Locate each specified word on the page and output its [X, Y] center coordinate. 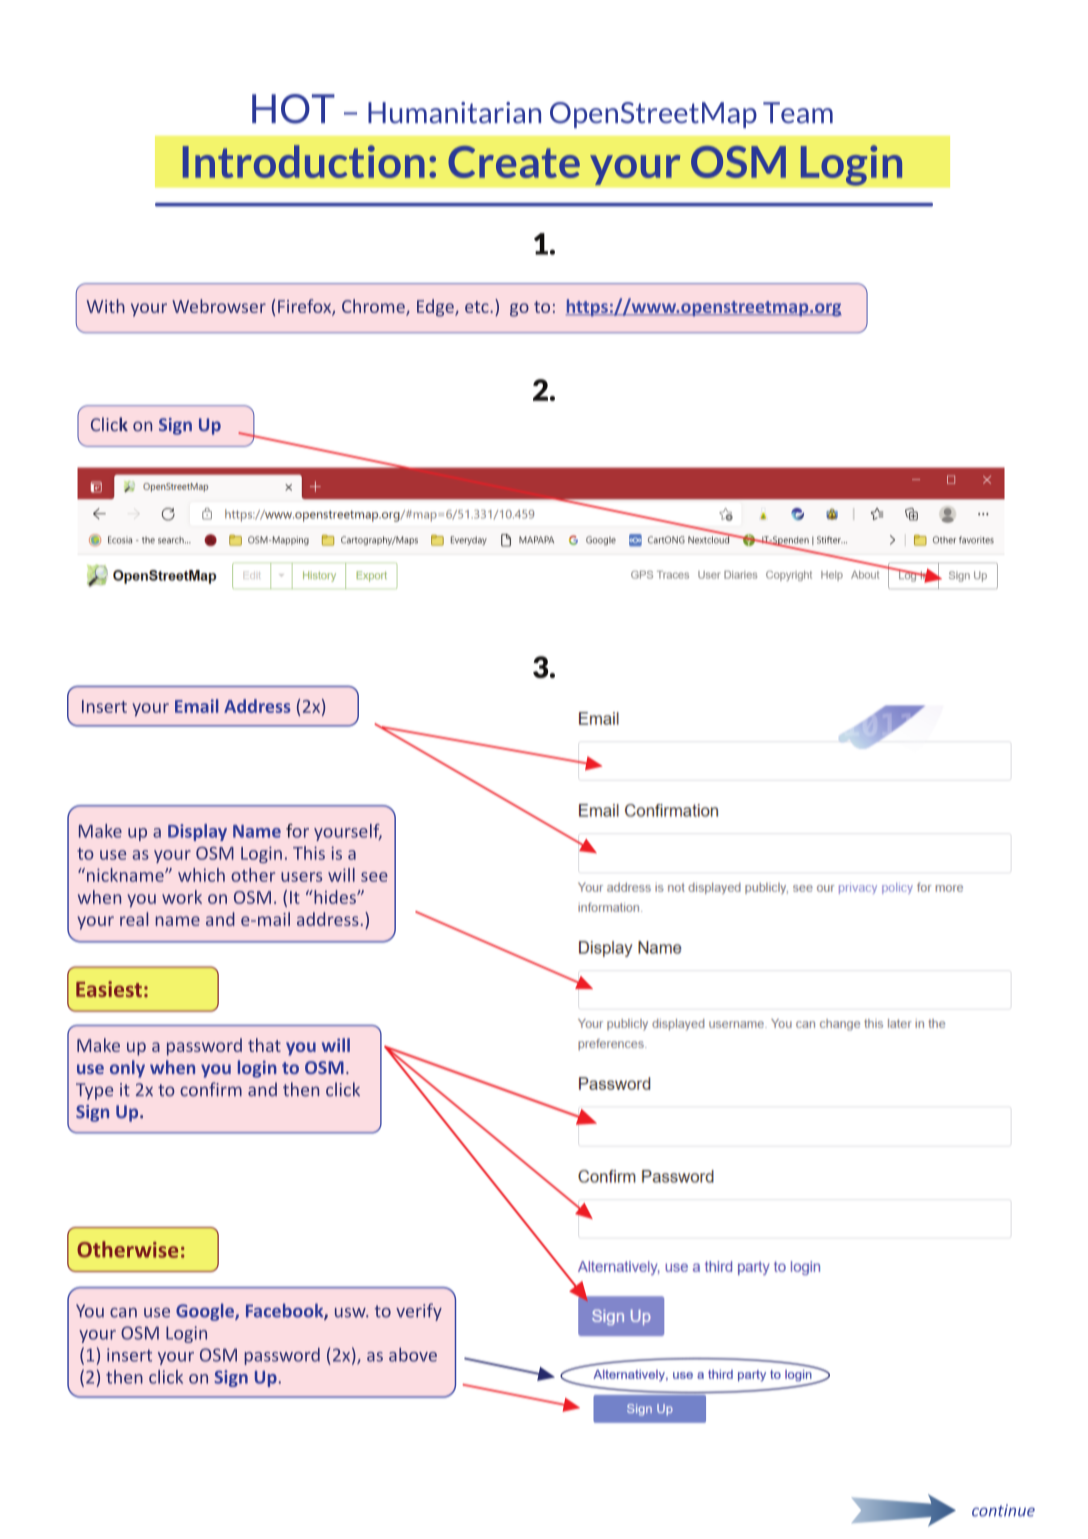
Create [514, 162]
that [264, 1045]
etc [478, 307]
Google [206, 1312]
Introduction [304, 161]
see [374, 877]
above [413, 1355]
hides [335, 897]
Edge [436, 308]
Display [197, 832]
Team [798, 113]
